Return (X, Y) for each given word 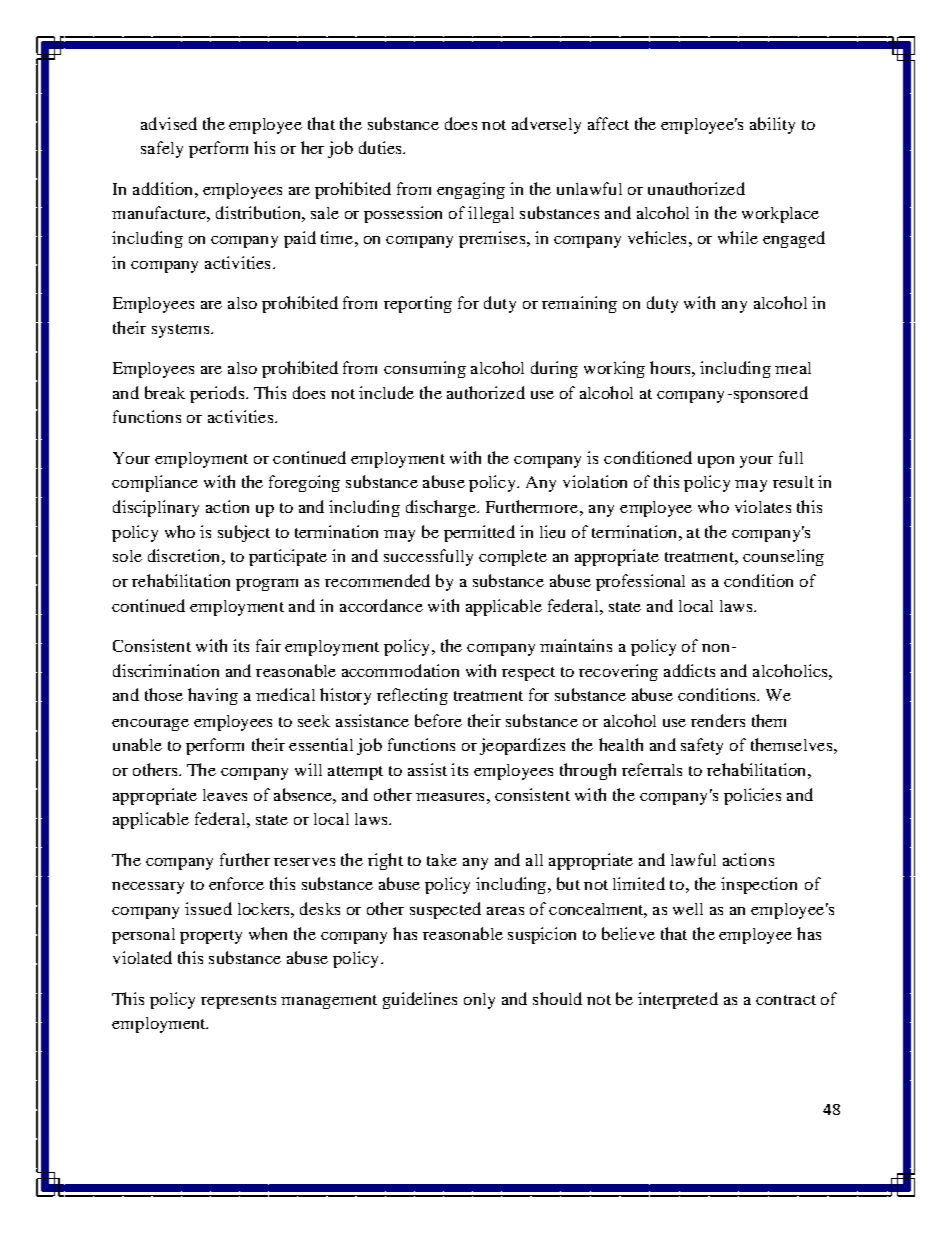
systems (182, 331)
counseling (783, 557)
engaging (471, 190)
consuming (425, 369)
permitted (479, 533)
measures (450, 797)
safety (702, 746)
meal (793, 368)
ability (772, 125)
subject (244, 533)
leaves (225, 795)
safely (162, 149)
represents (238, 1002)
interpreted (678, 1000)
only (479, 1001)
